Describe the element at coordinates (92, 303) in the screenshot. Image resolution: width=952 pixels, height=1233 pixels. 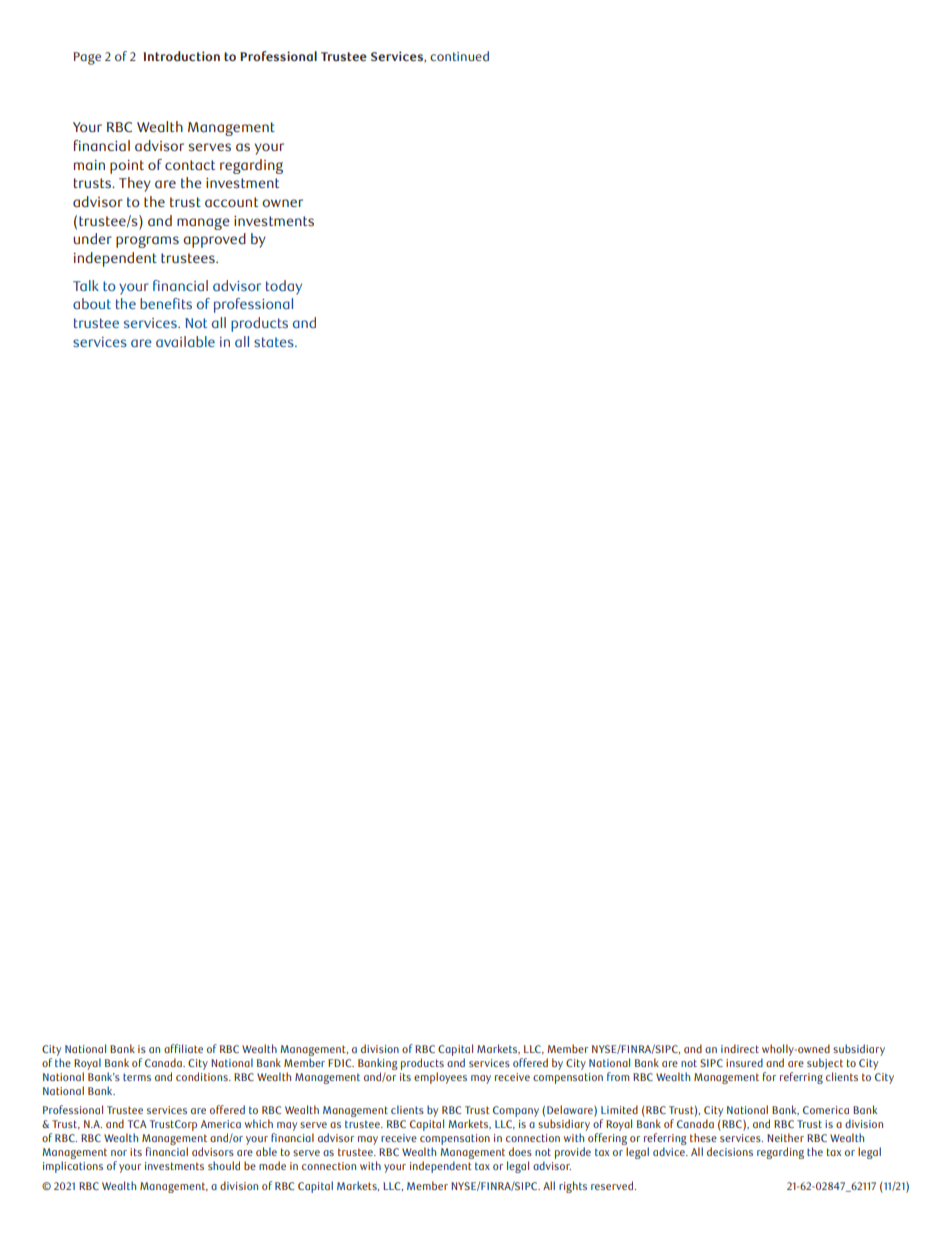
I see `about` at that location.
